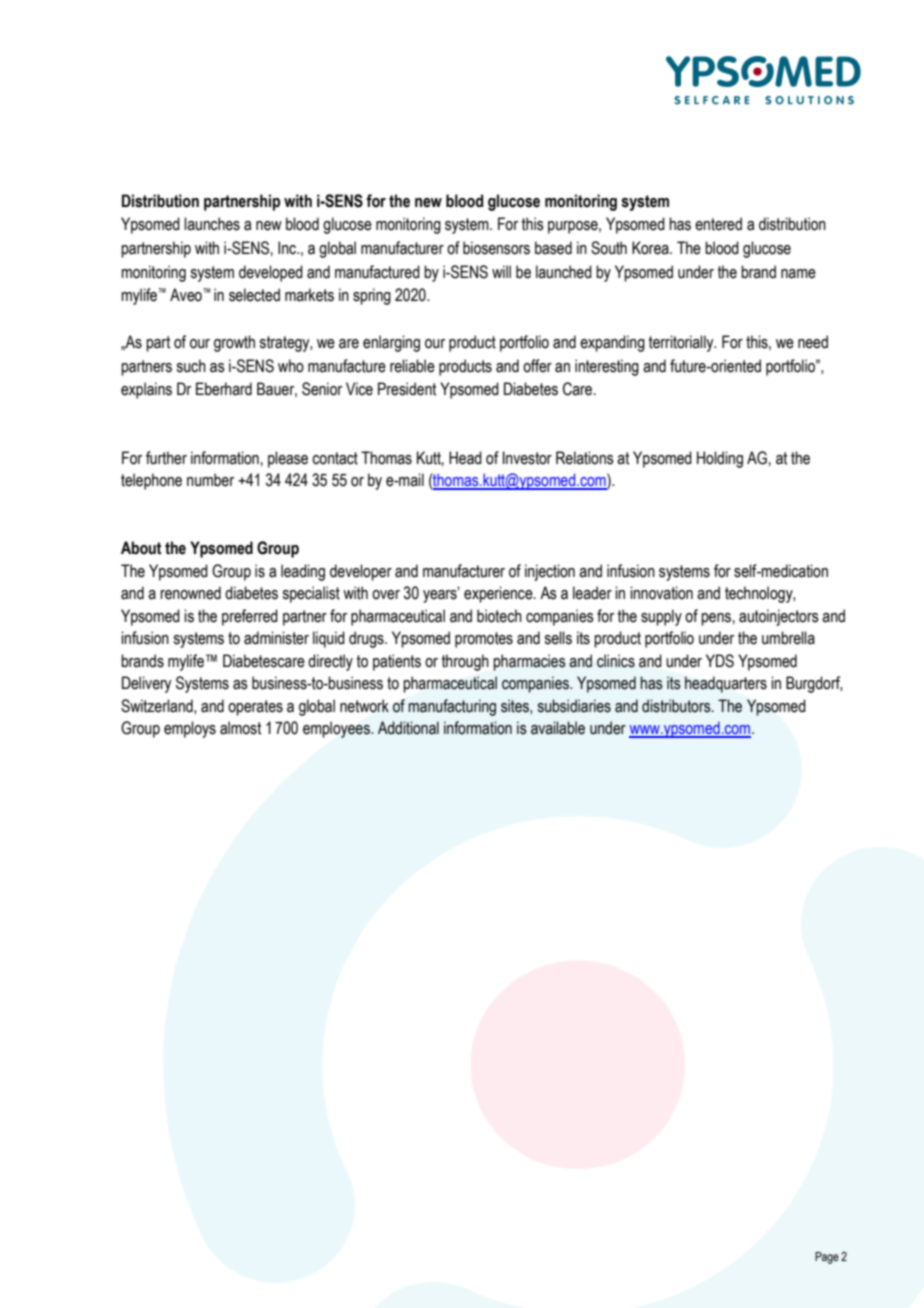 This page has height=1308, width=924. I want to click on Page, so click(827, 1258).
